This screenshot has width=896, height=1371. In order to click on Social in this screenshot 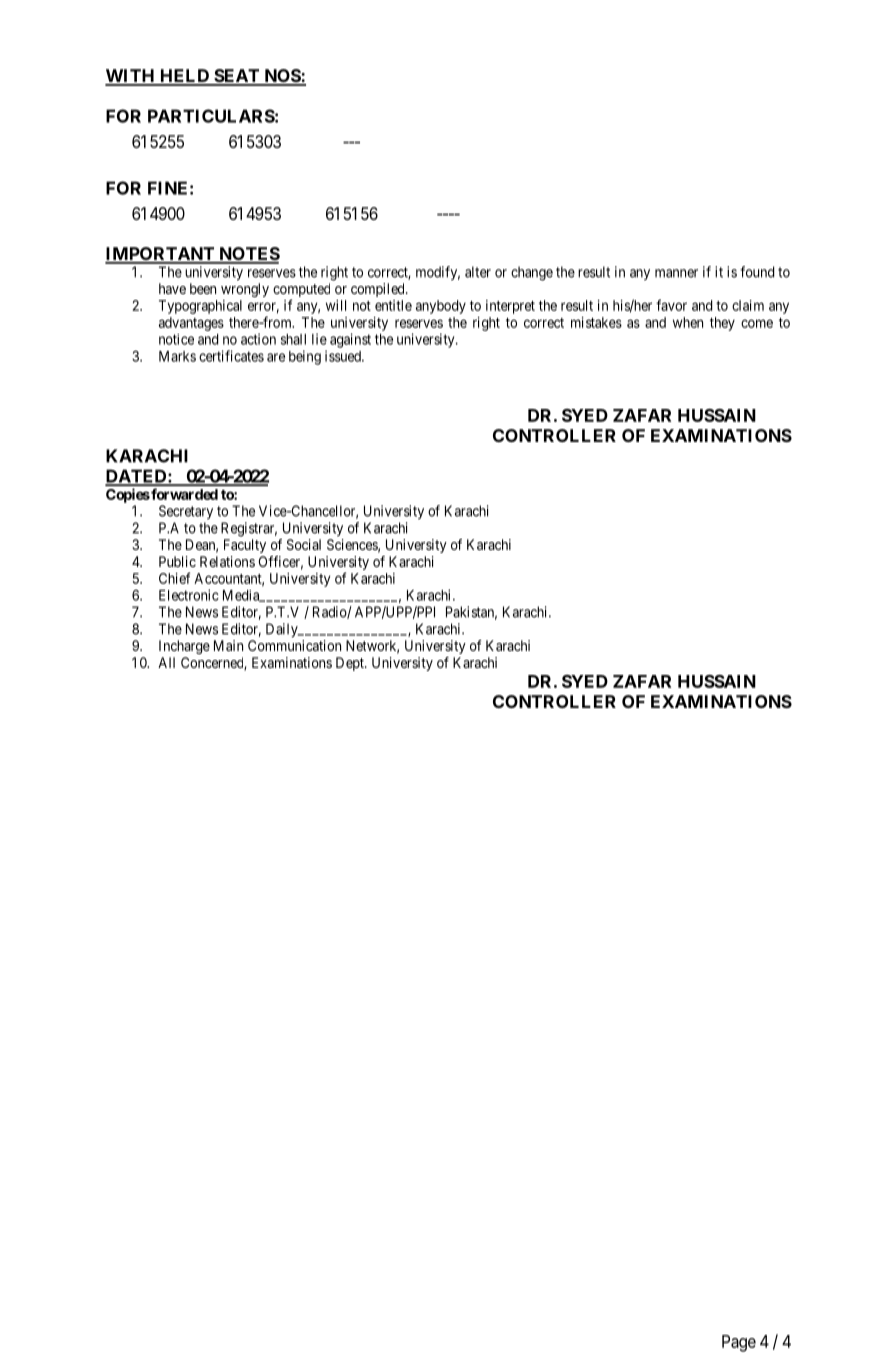, I will do `click(304, 544)`.
